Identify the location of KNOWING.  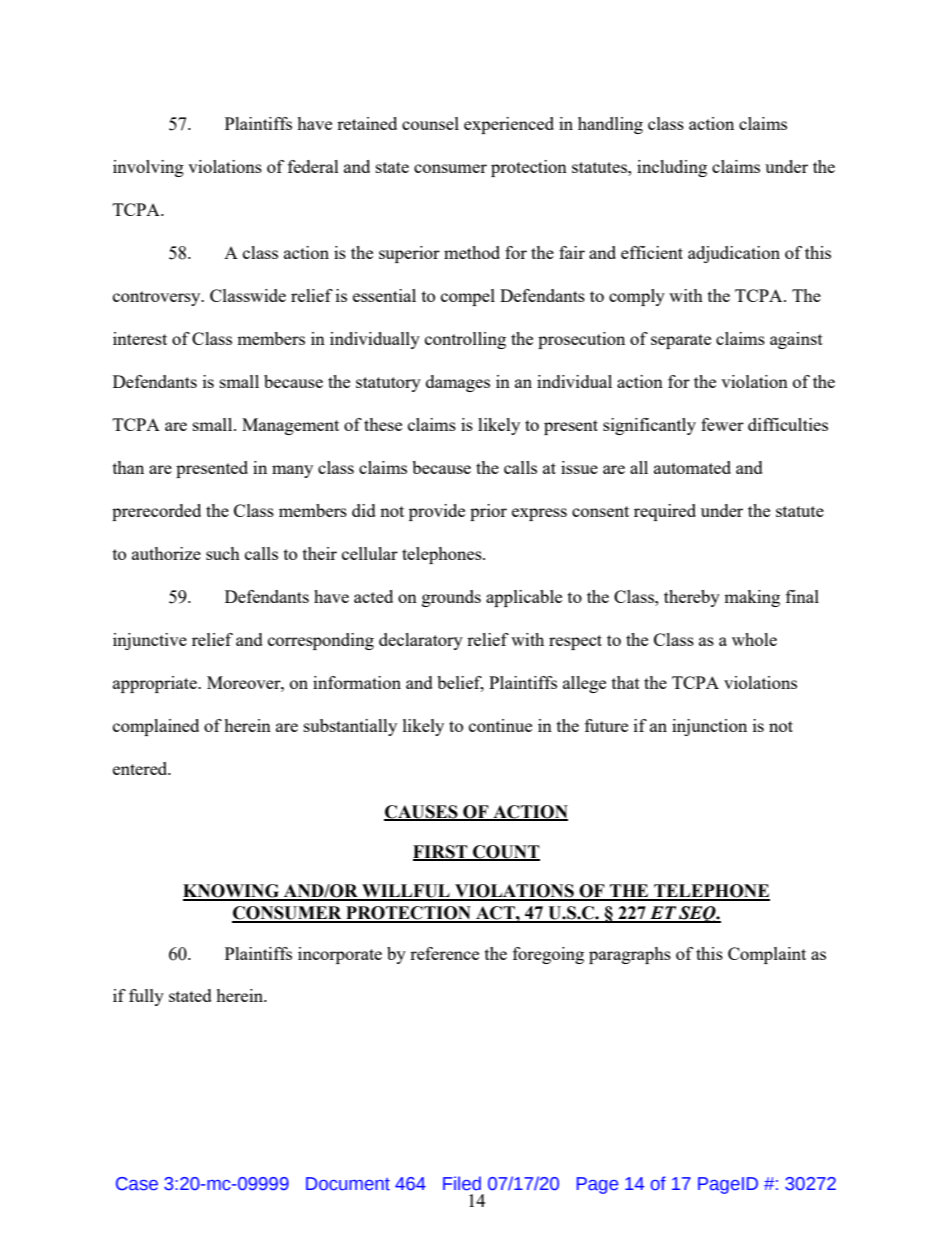
(232, 892).
